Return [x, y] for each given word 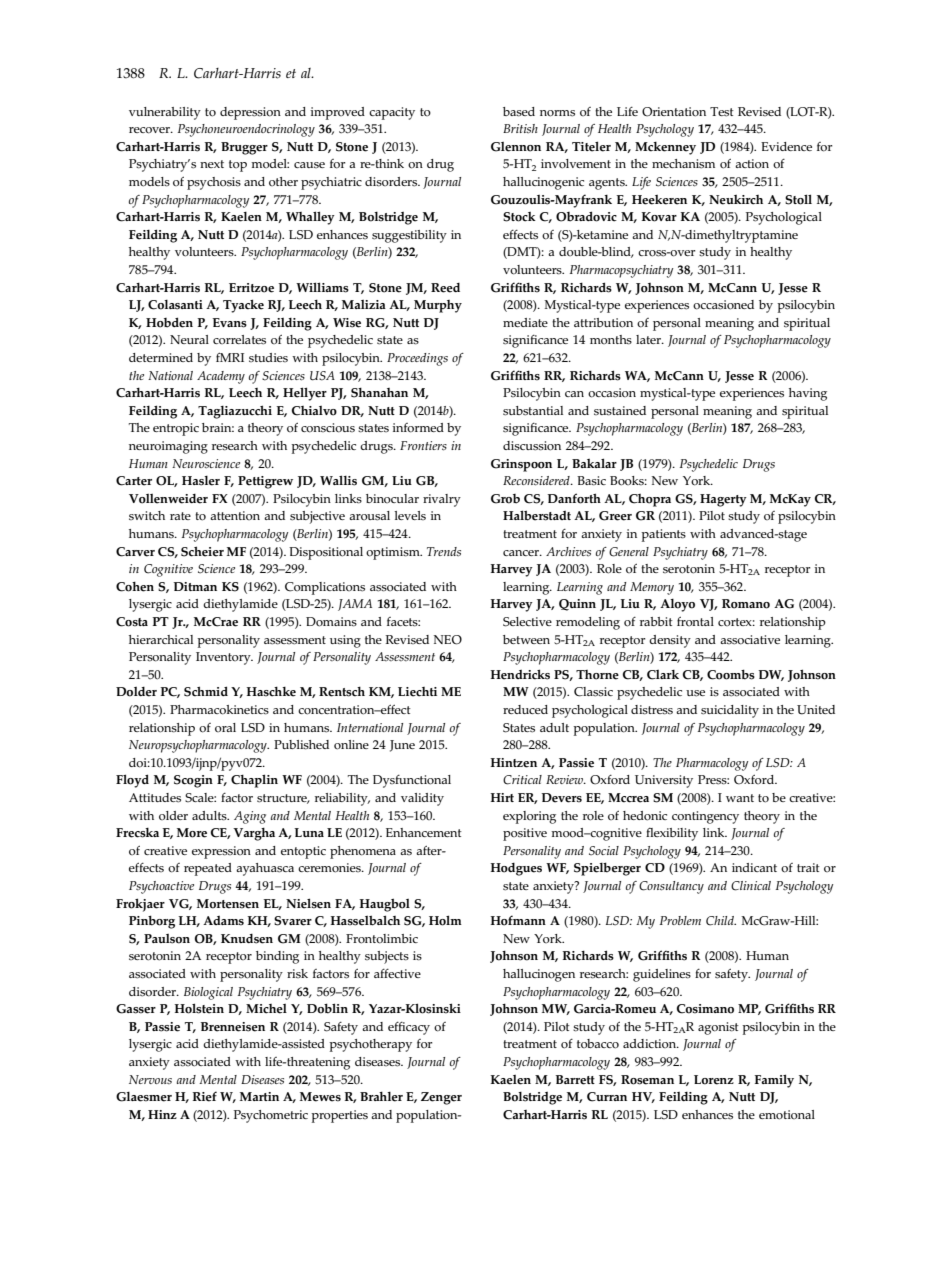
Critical [522, 780]
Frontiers [423, 446]
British [520, 129]
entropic [176, 429]
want [740, 798]
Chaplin [254, 781]
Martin [259, 1096]
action [752, 163]
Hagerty [723, 500]
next [212, 164]
